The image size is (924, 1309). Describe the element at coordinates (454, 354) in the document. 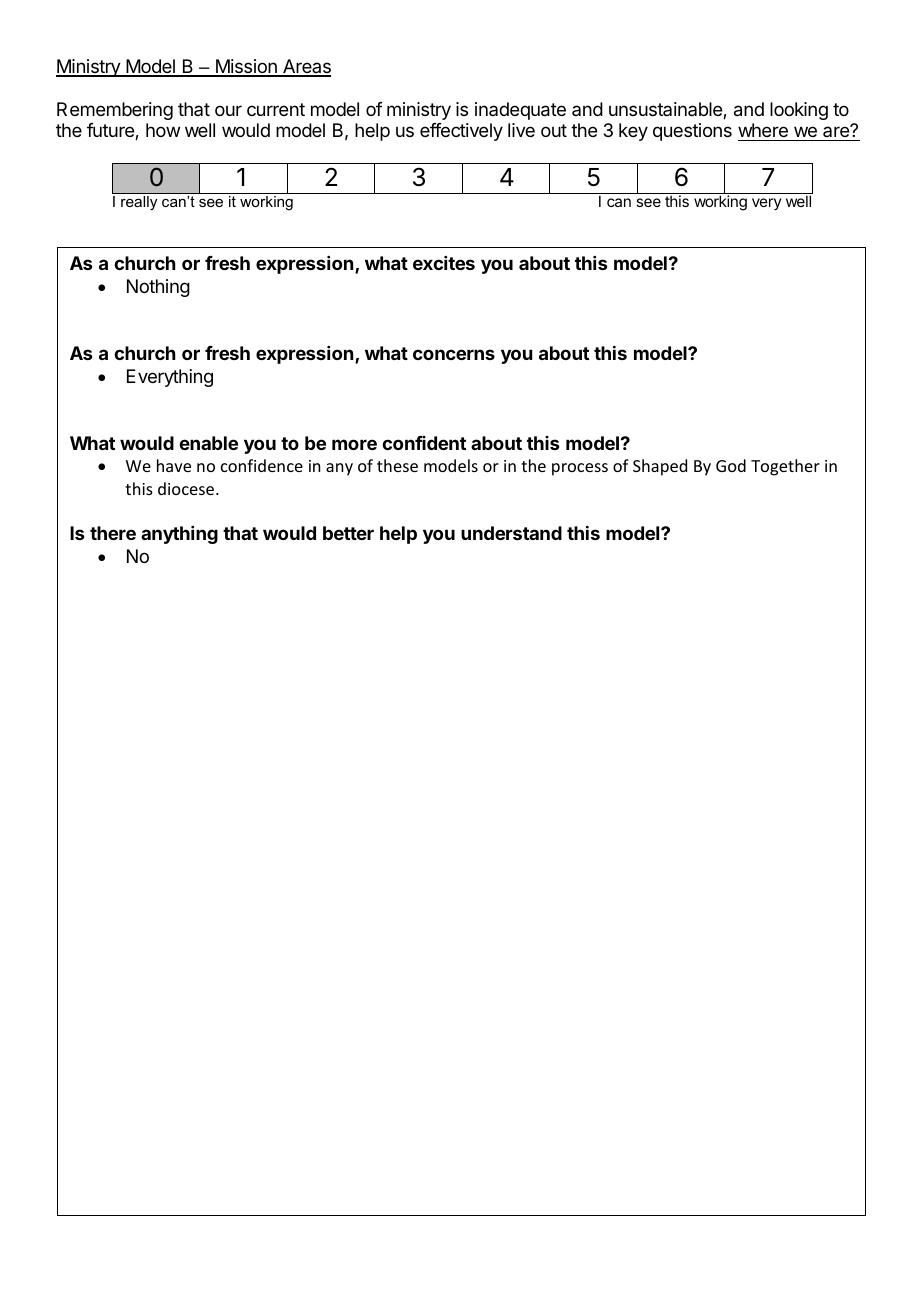

I see `concerns` at that location.
